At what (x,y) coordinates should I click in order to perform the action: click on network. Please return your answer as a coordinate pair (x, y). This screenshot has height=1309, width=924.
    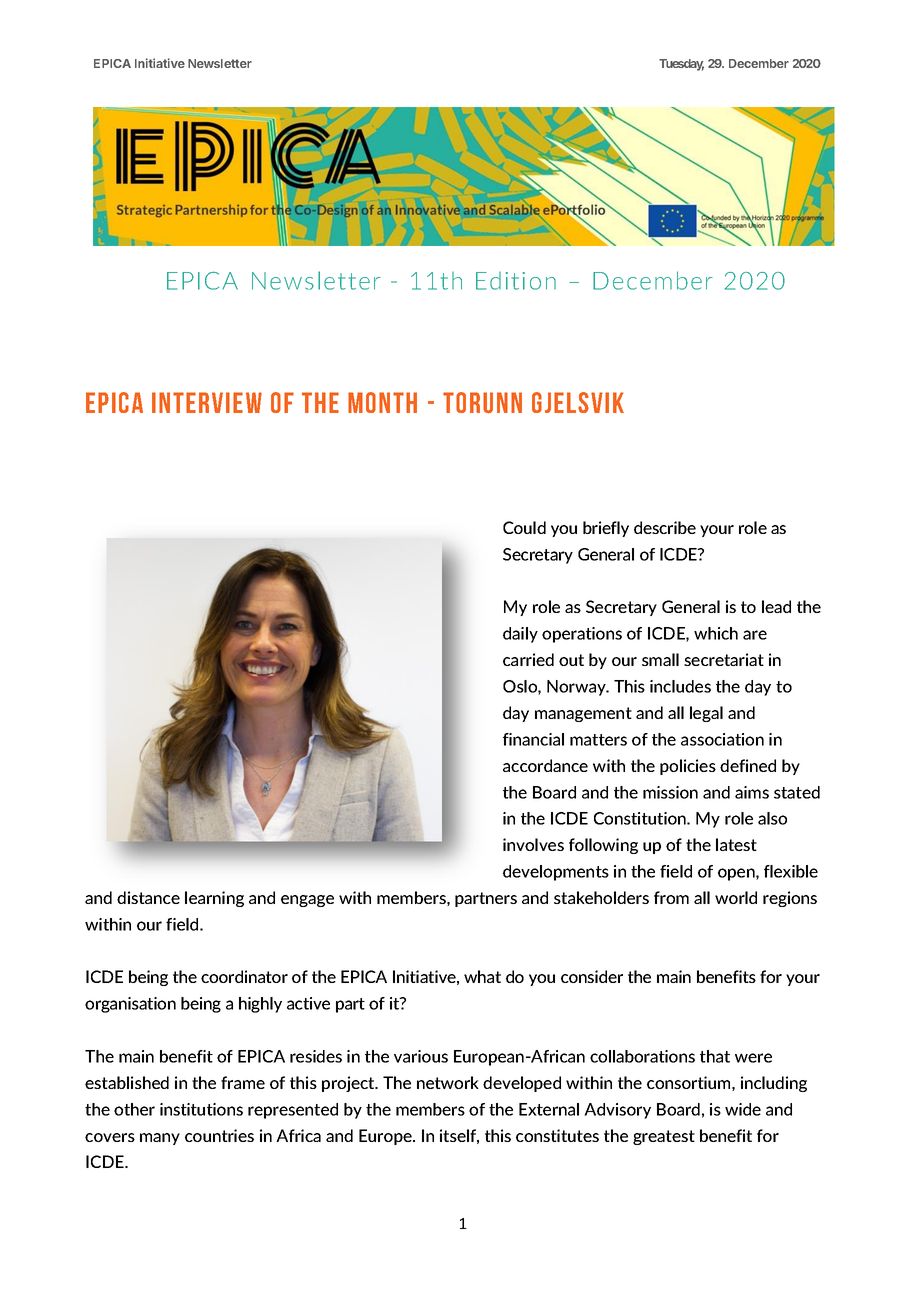
    Looking at the image, I should click on (448, 1082).
